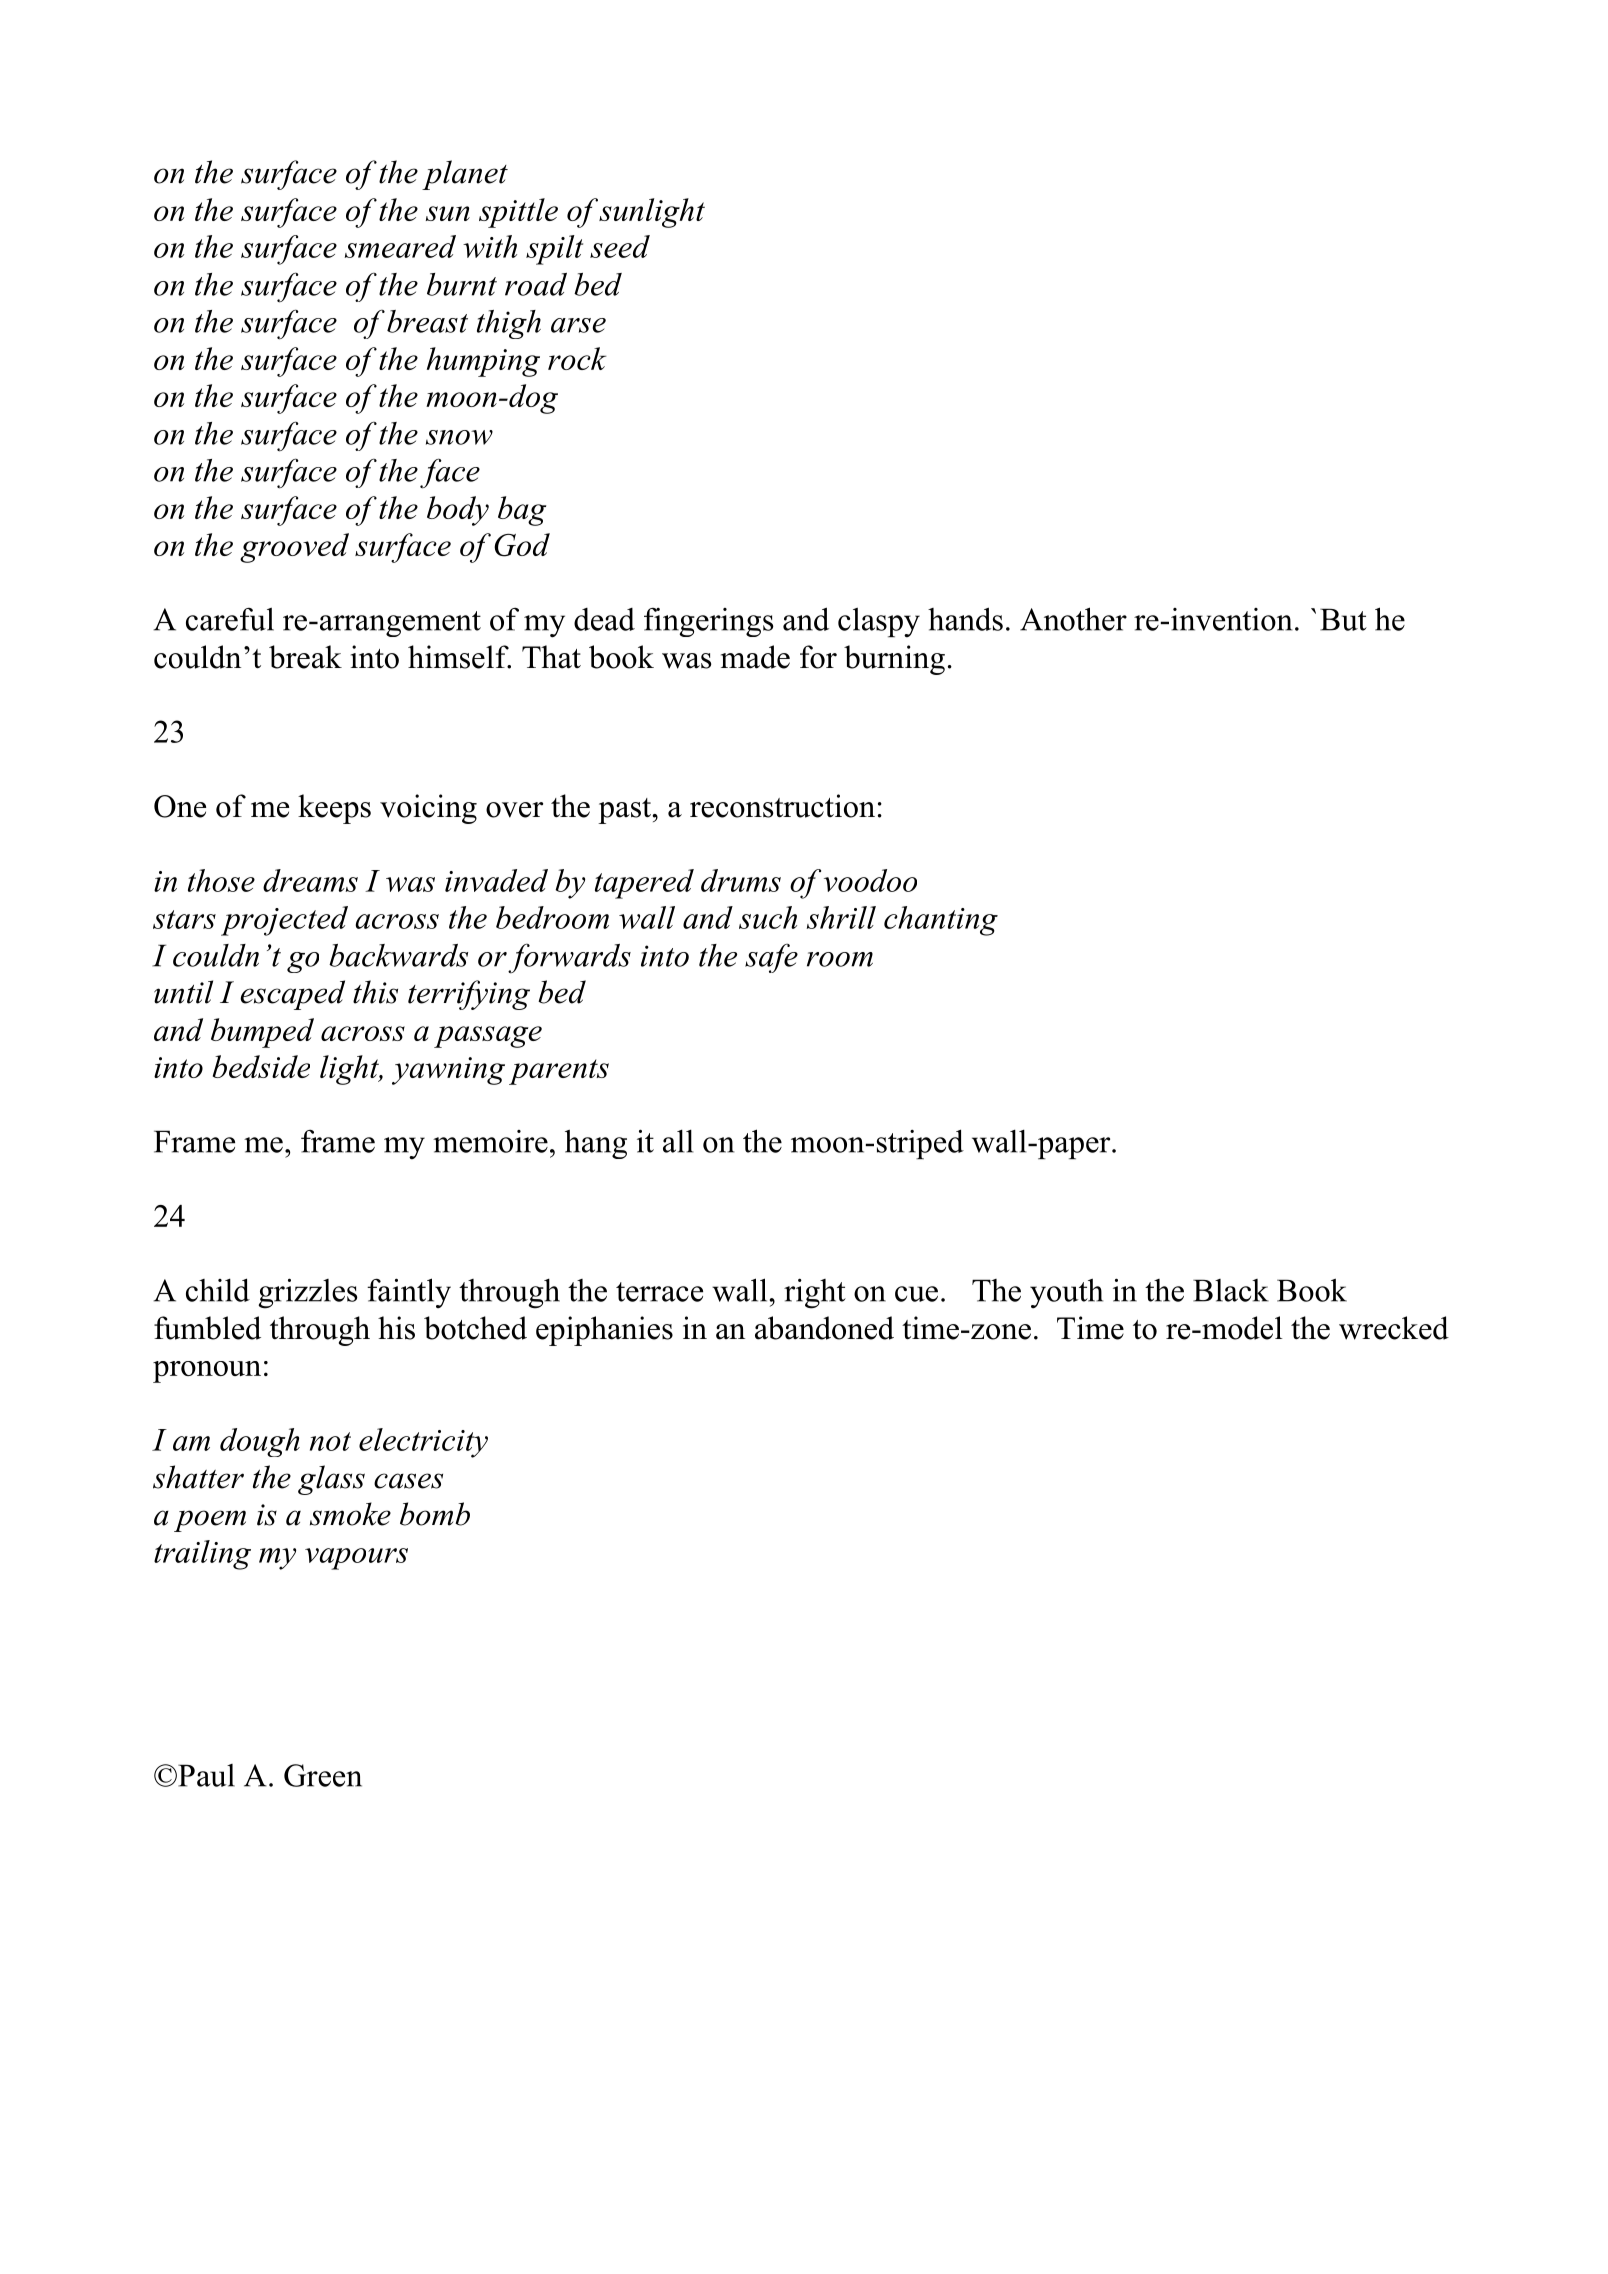 The height and width of the document is (2274, 1608). I want to click on safe, so click(771, 958).
